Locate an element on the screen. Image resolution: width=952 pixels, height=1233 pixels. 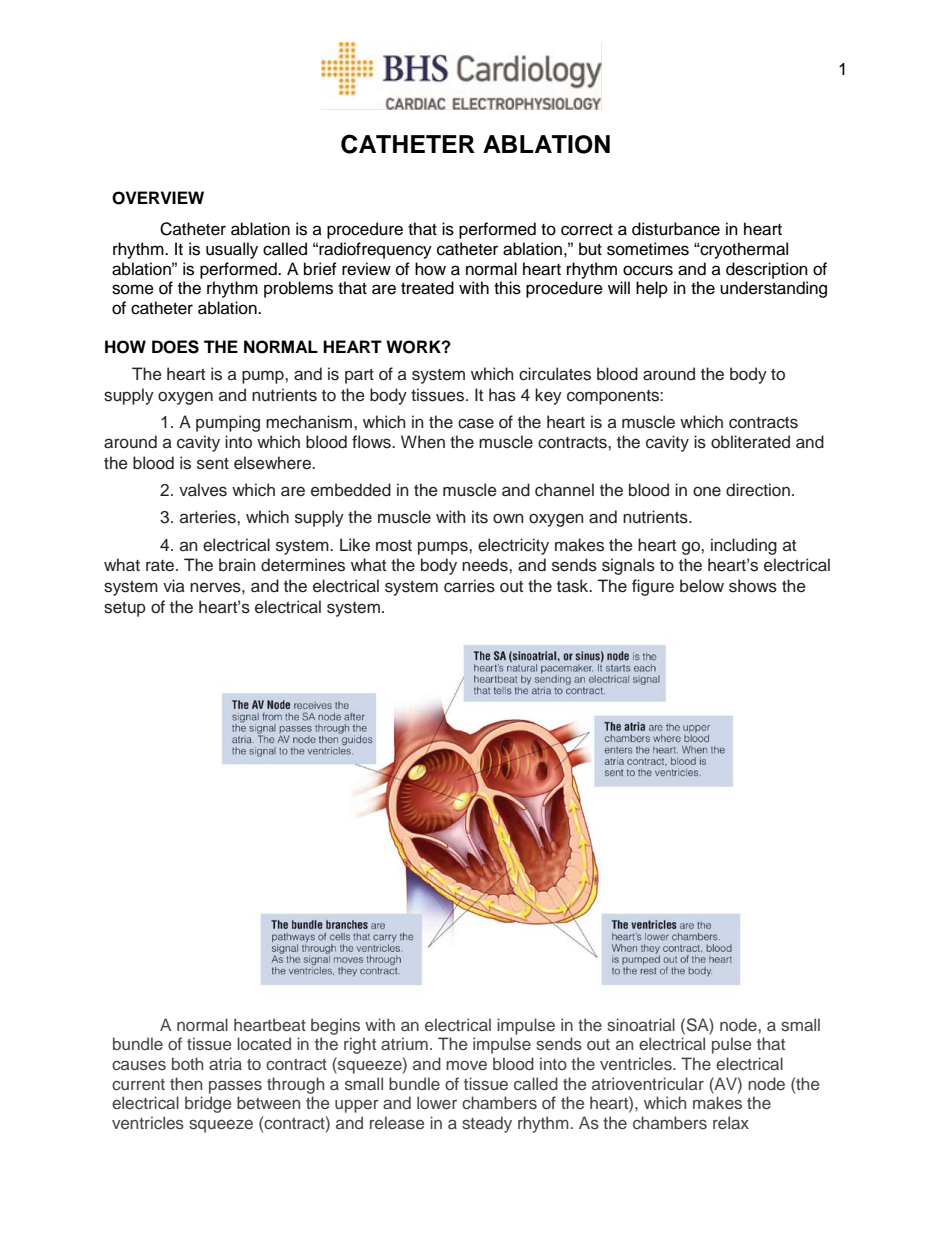
setup is located at coordinates (125, 609).
